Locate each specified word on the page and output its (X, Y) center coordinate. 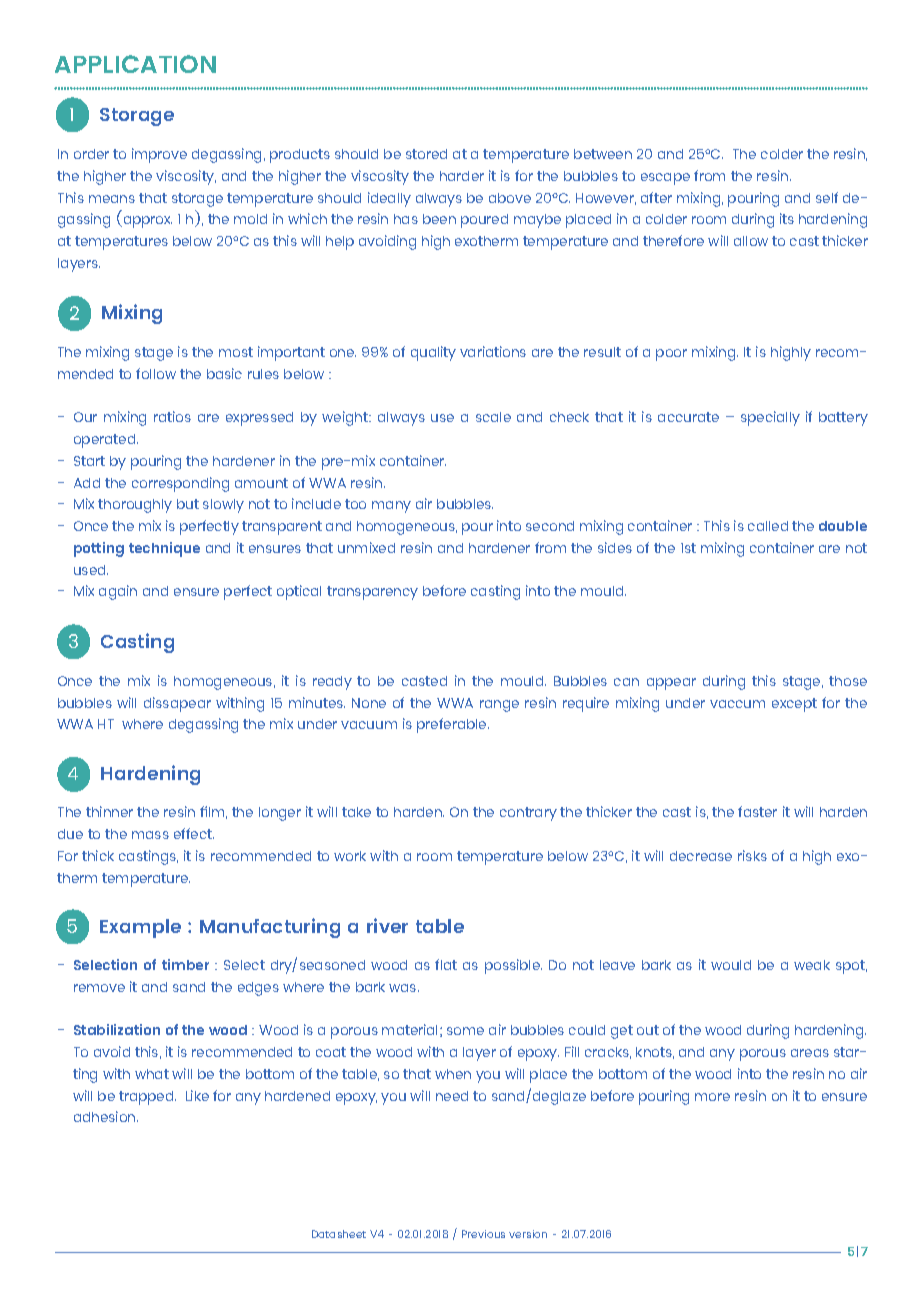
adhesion (106, 1116)
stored (426, 154)
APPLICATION (135, 64)
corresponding (180, 484)
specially (770, 418)
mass (150, 835)
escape (665, 179)
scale (493, 417)
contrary (528, 814)
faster (757, 811)
